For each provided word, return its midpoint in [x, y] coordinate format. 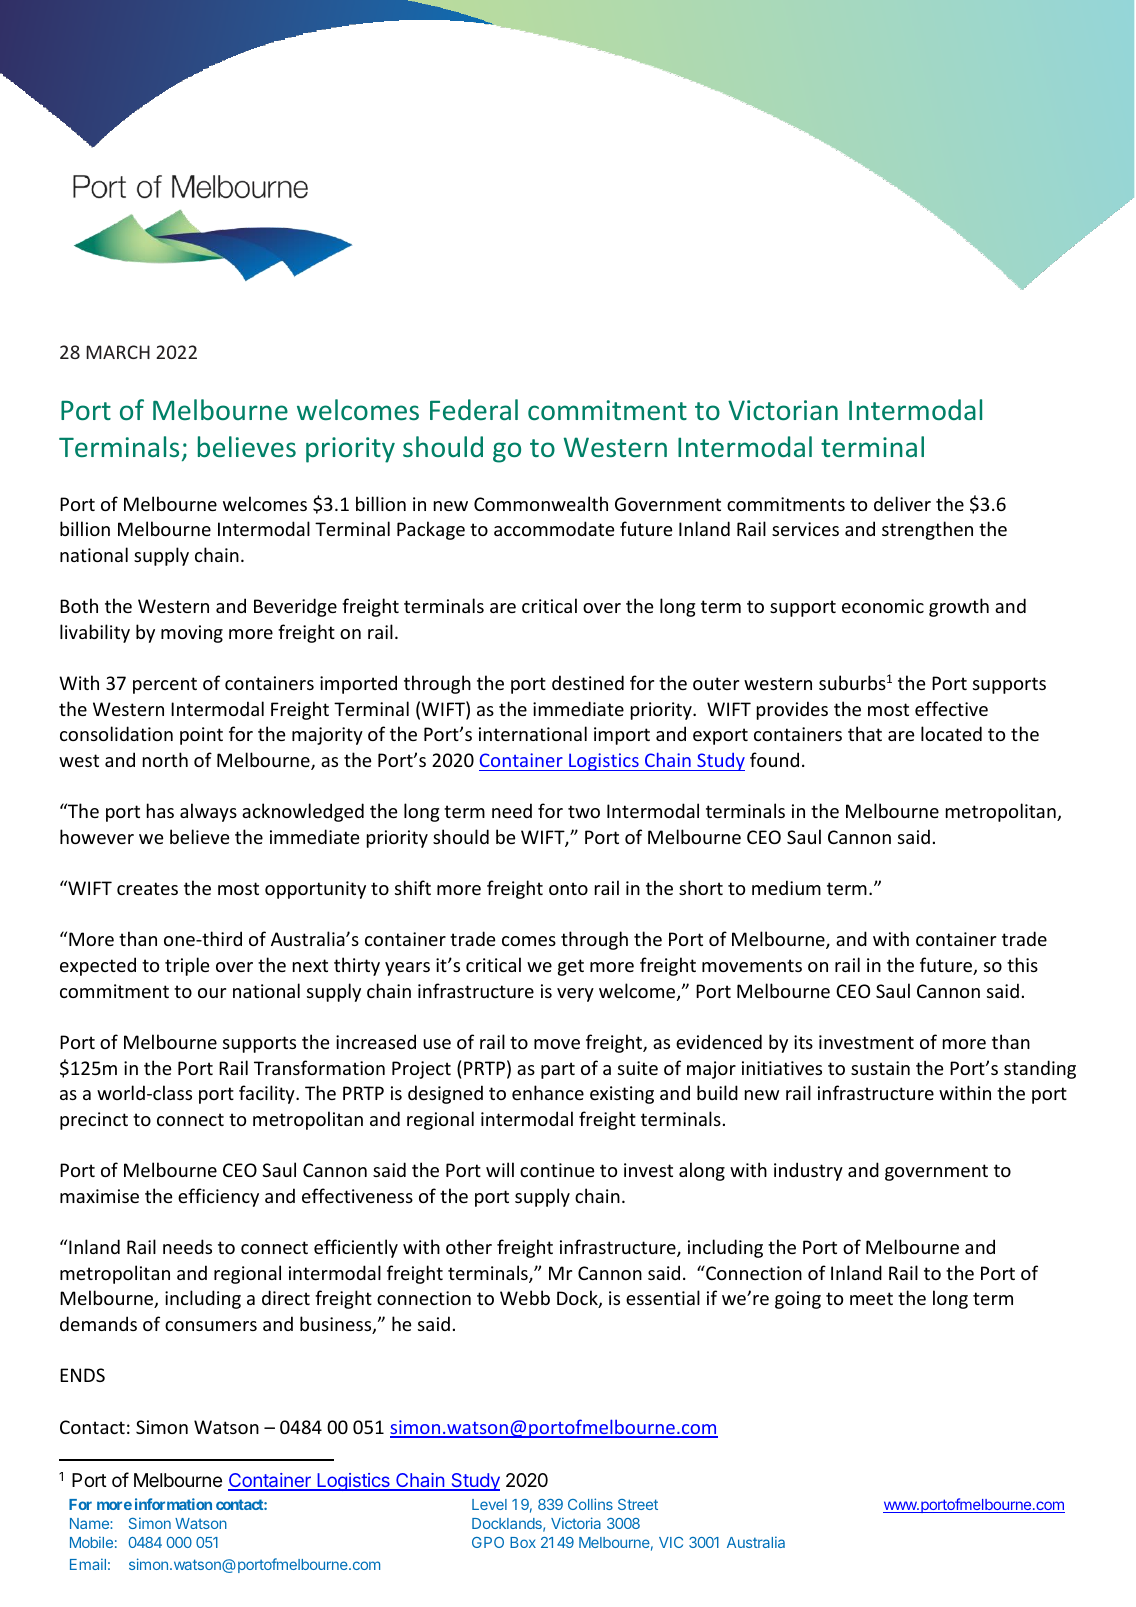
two [584, 811]
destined [588, 682]
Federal [474, 409]
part [558, 1070]
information [173, 1504]
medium [786, 887]
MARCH [118, 352]
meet [871, 1298]
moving [192, 634]
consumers [211, 1326]
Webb [525, 1297]
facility [268, 1094]
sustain [880, 1068]
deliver [902, 503]
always [208, 812]
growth [959, 607]
